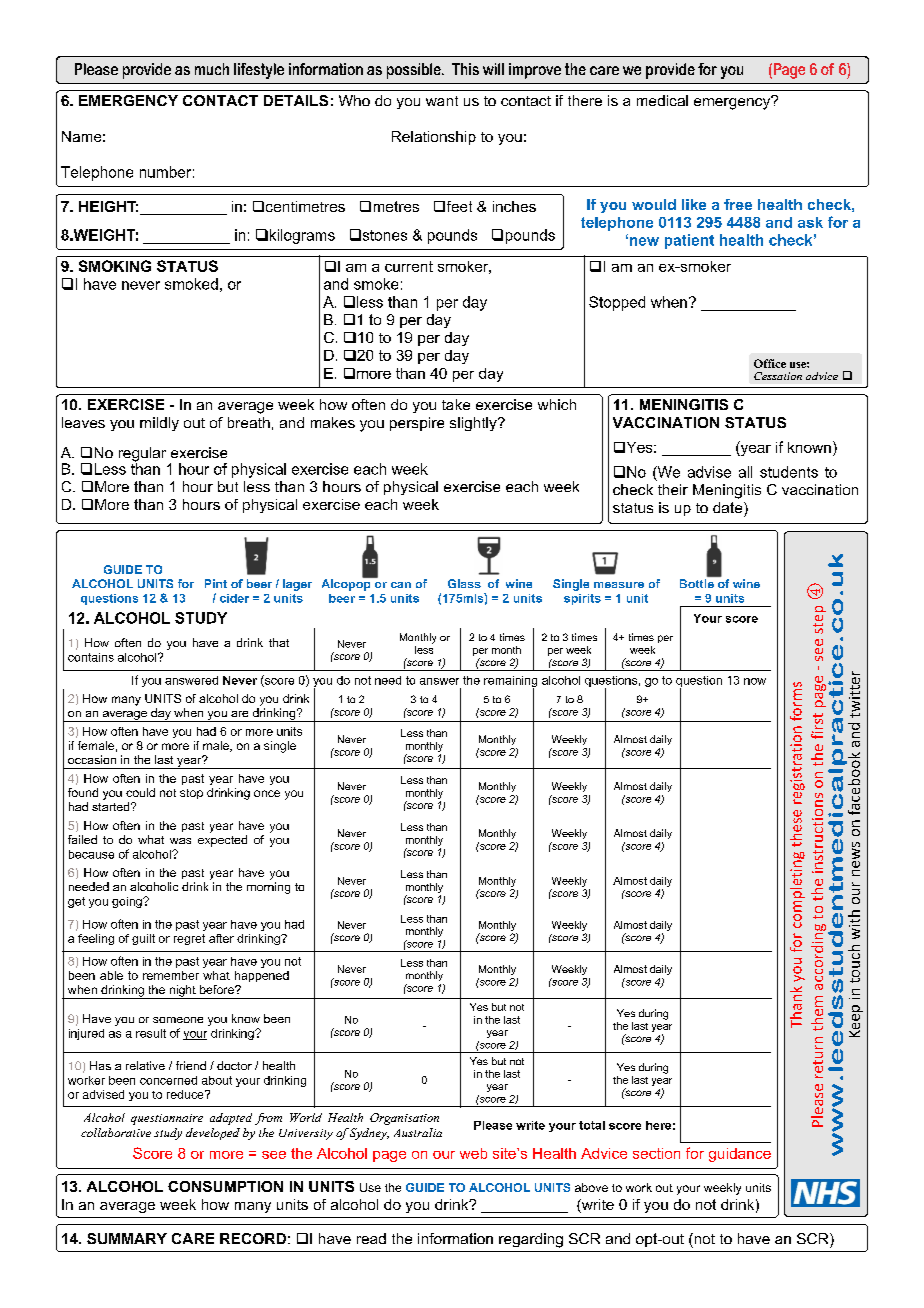 Image resolution: width=924 pixels, height=1308 pixels. Describe the element at coordinates (268, 888) in the document. I see `morning` at that location.
